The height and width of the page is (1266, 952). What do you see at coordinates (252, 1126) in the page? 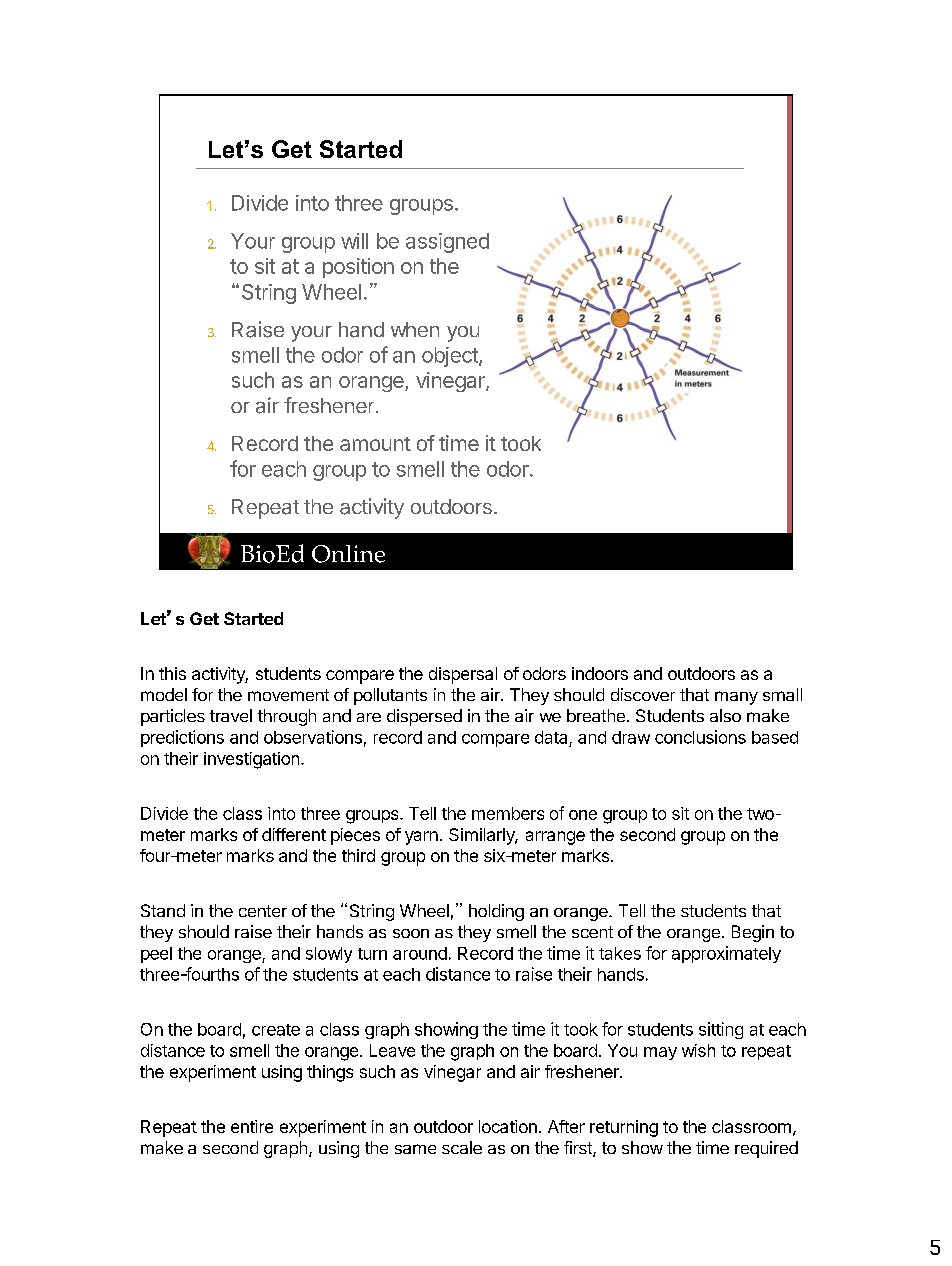
I see `entire` at bounding box center [252, 1126].
